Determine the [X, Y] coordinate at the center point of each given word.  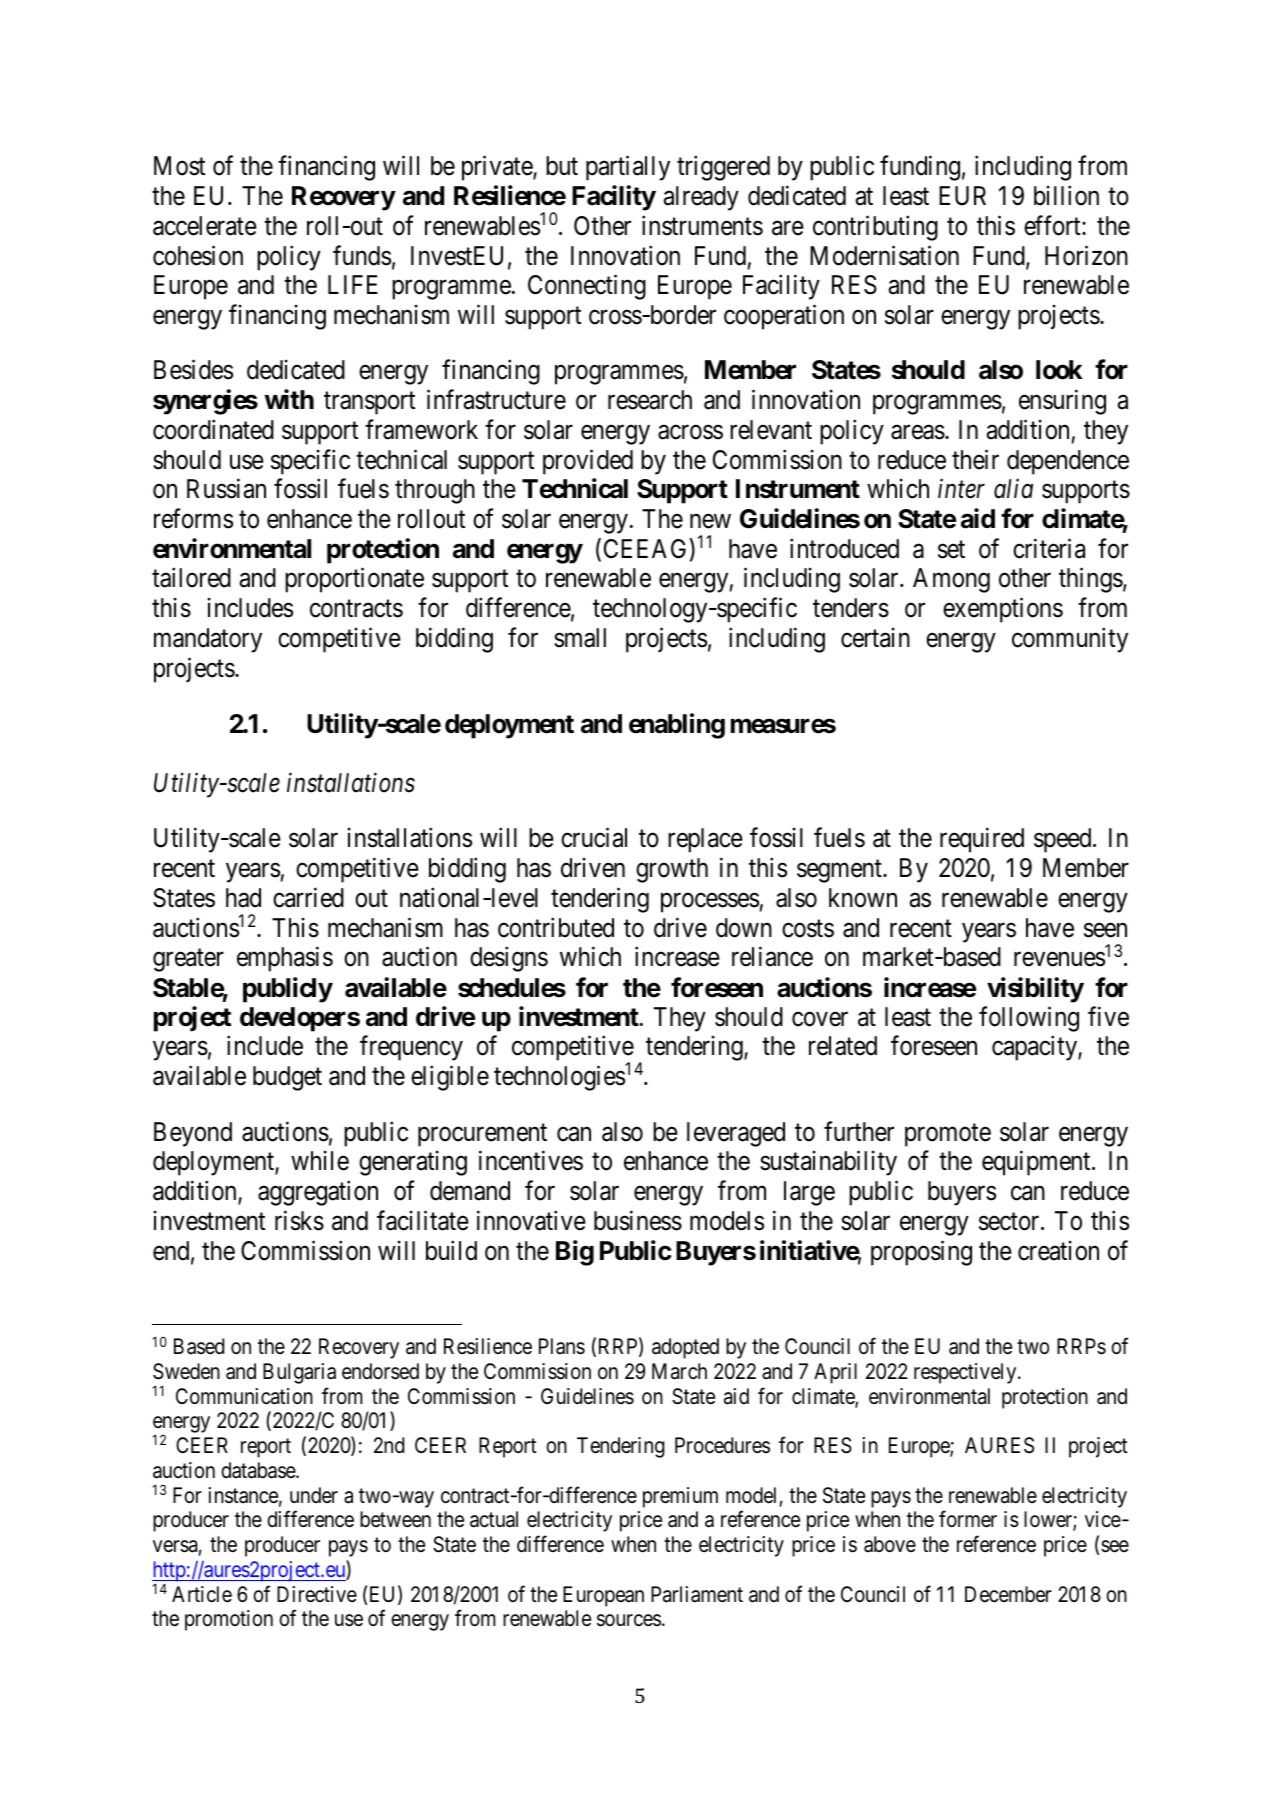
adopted [685, 1348]
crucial [594, 838]
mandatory [208, 640]
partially [628, 168]
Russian [226, 489]
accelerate [205, 226]
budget [287, 1078]
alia [1013, 489]
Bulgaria [299, 1373]
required [982, 840]
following [1029, 1019]
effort [1053, 225]
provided [588, 462]
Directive [317, 1594]
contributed [556, 927]
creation [1058, 1250]
